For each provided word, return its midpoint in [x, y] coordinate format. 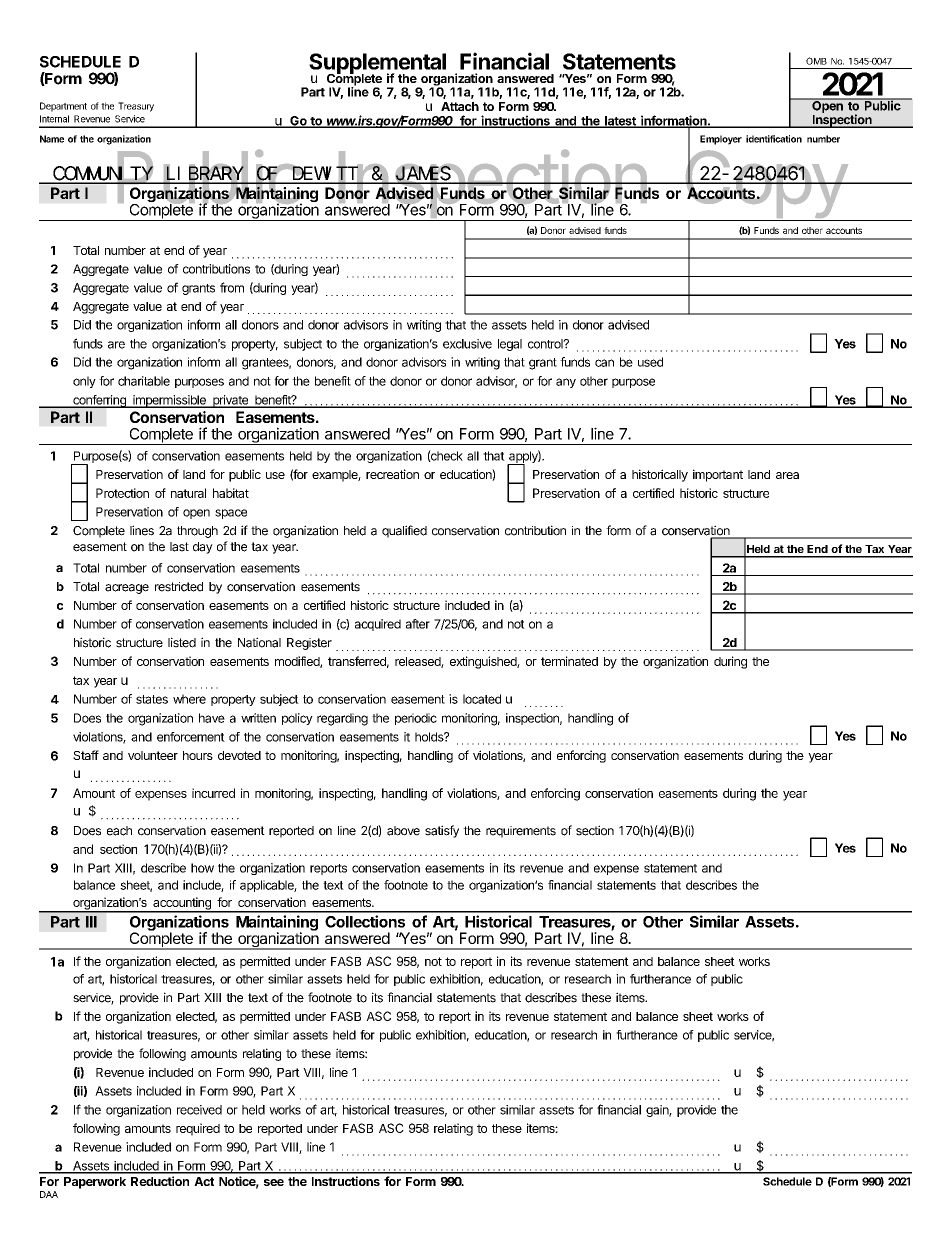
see [274, 1182]
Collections [365, 921]
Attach [460, 106]
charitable [144, 381]
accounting [182, 904]
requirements [521, 832]
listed [182, 642]
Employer [721, 140]
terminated [569, 661]
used [650, 362]
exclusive [467, 344]
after [418, 624]
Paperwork [95, 1183]
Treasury [136, 107]
